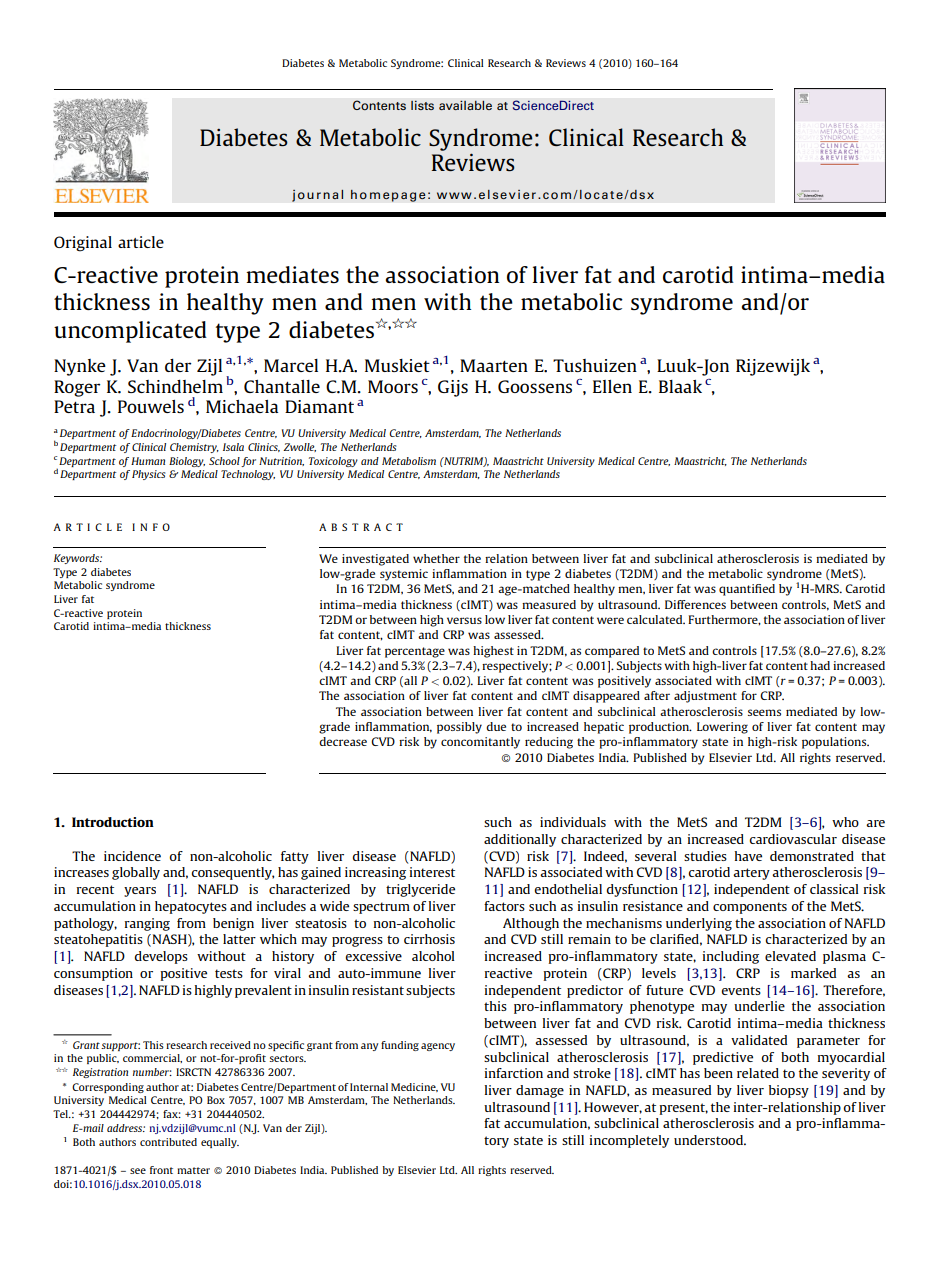 The image size is (952, 1270). What do you see at coordinates (148, 475) in the image?
I see `Physics` at bounding box center [148, 475].
